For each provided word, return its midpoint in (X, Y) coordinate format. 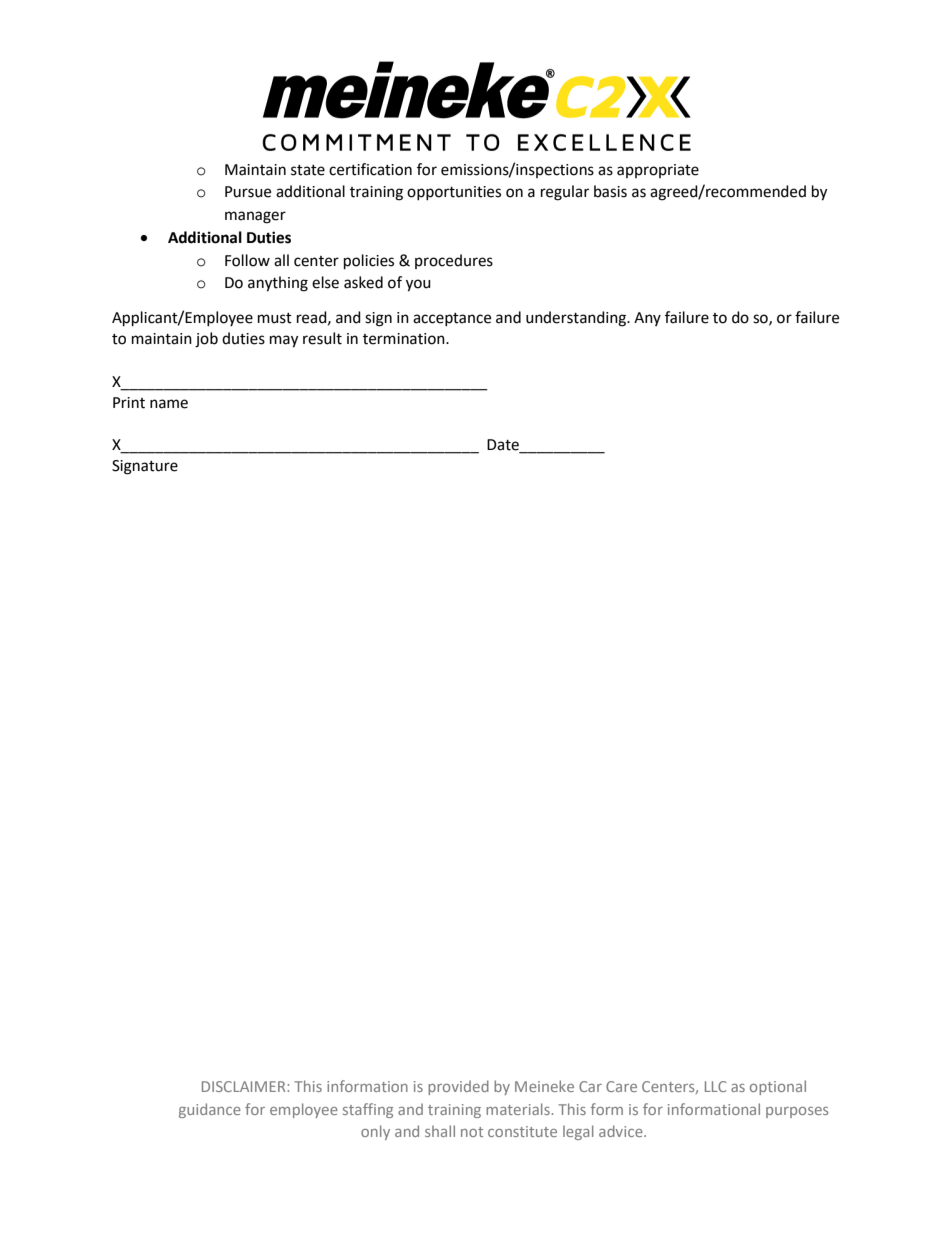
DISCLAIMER (245, 1086)
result (322, 338)
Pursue (248, 192)
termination (405, 339)
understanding (577, 319)
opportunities (454, 193)
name (169, 404)
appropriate (658, 171)
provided (458, 1087)
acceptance (452, 319)
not (472, 1132)
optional (778, 1087)
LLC (715, 1086)
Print (129, 403)
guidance (210, 1110)
